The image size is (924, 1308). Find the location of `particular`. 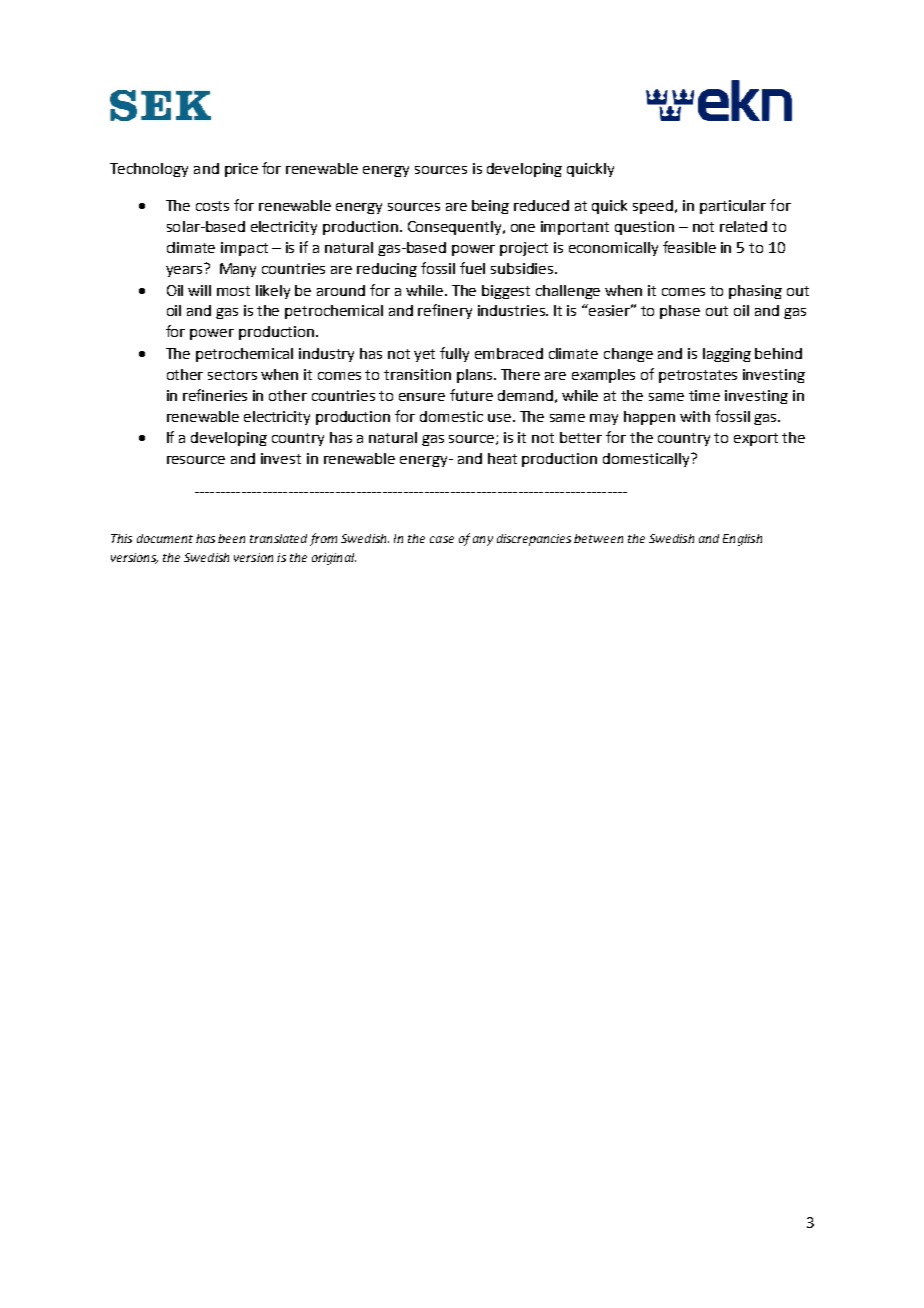

particular is located at coordinates (733, 207).
